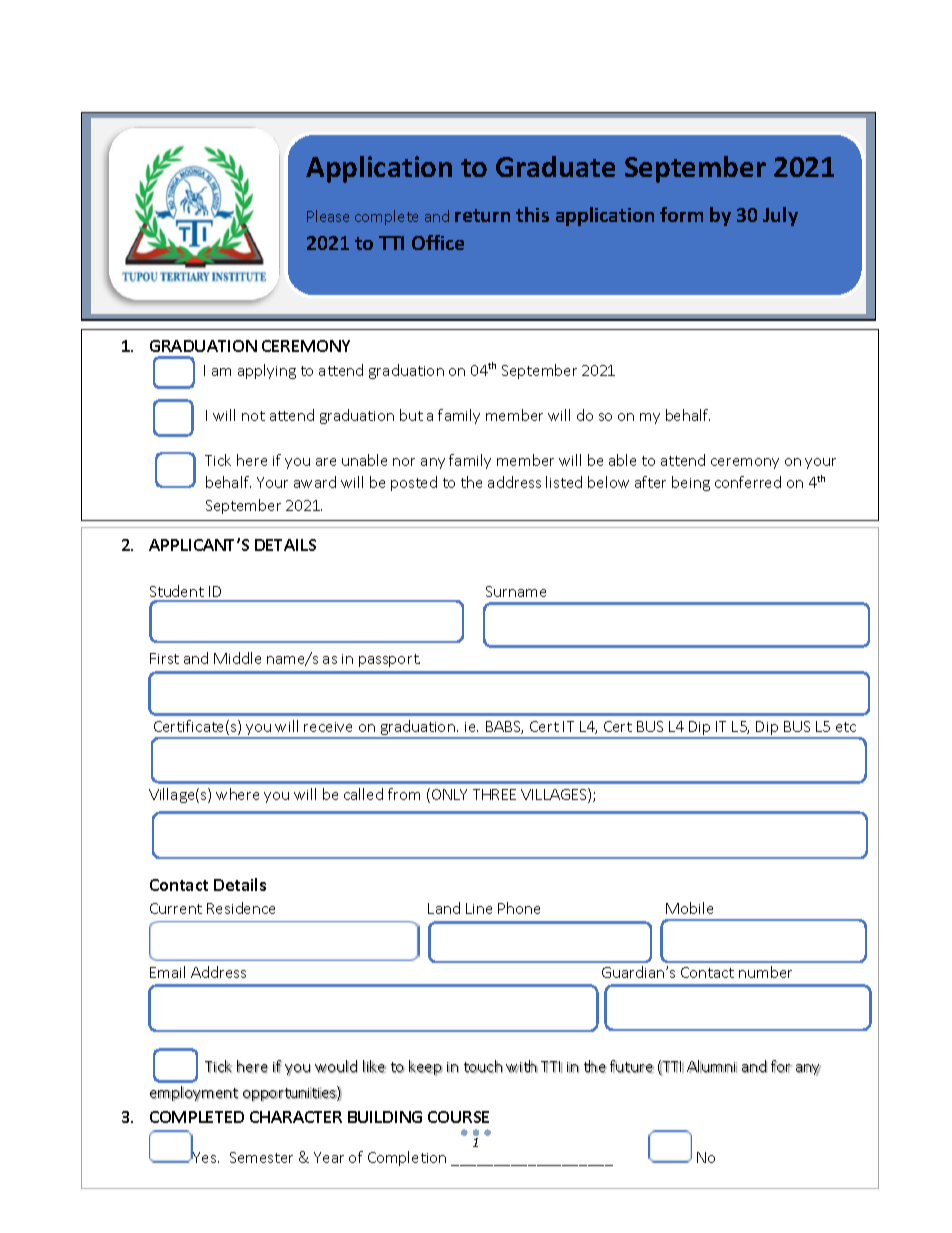  I want to click on Middle, so click(237, 658).
